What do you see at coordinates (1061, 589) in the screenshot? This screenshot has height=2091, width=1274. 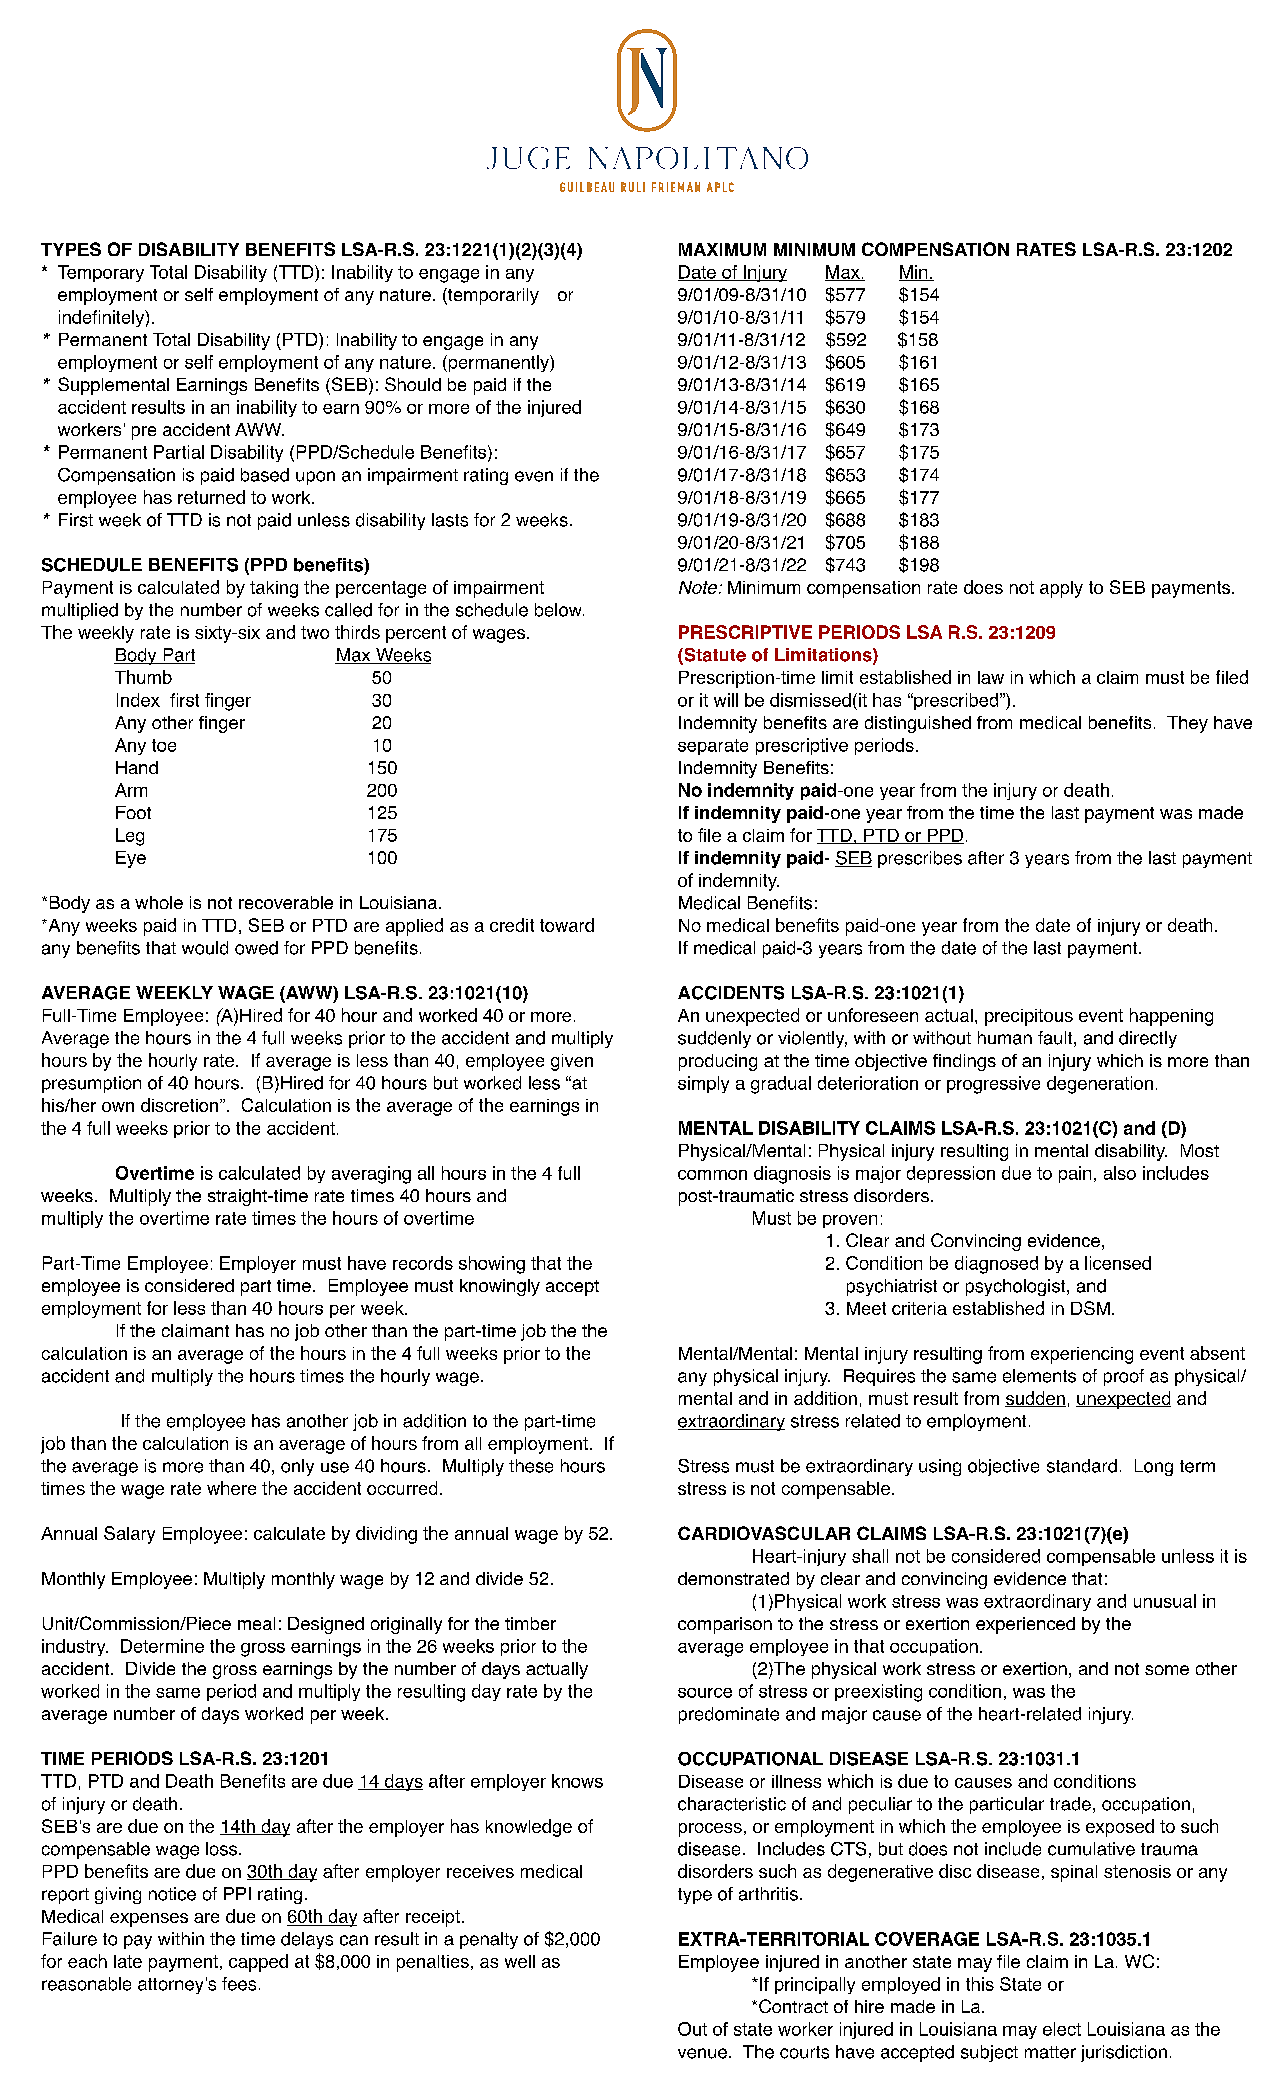 I see `apply` at bounding box center [1061, 589].
